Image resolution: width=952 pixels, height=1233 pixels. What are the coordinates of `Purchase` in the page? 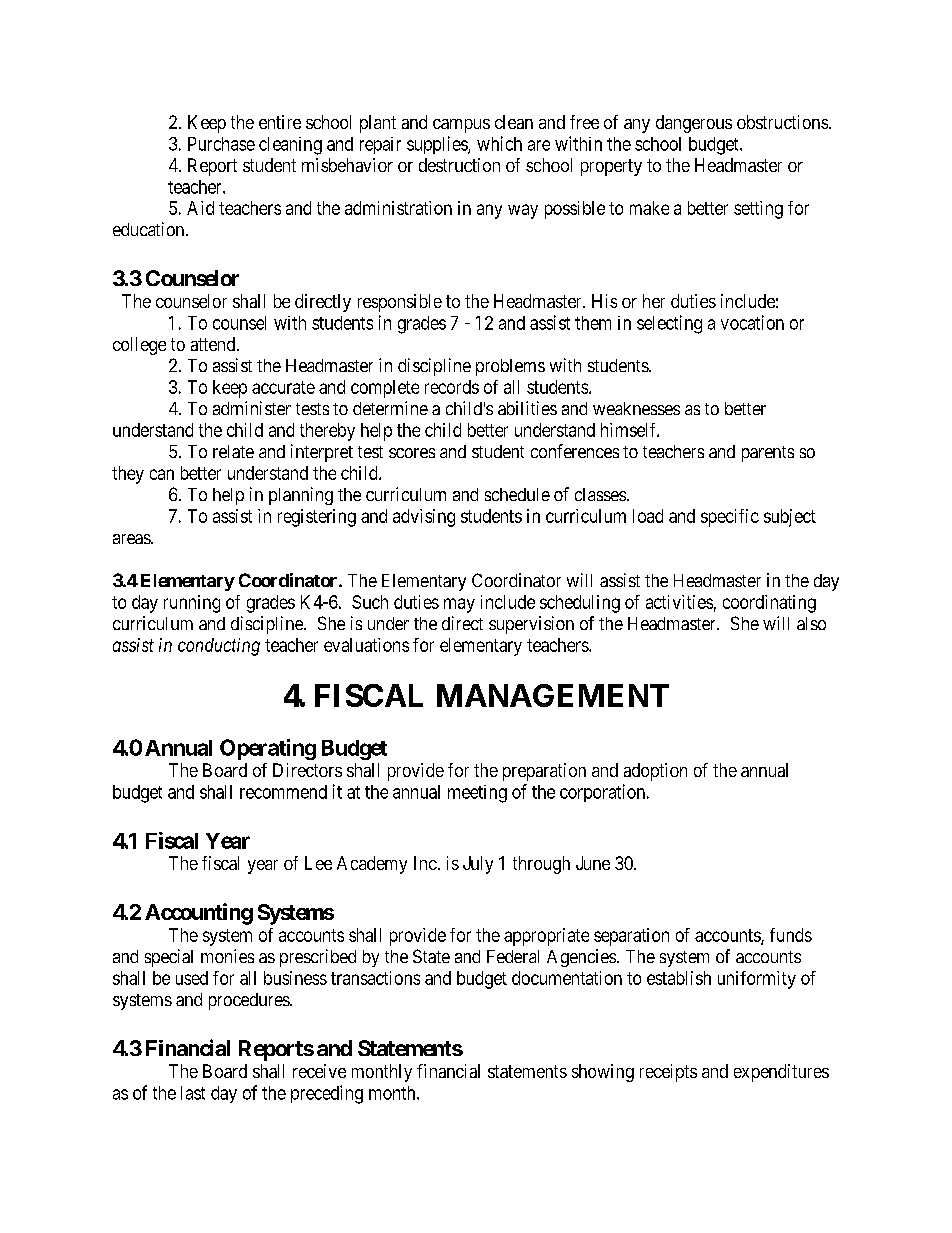 It's located at (221, 144).
